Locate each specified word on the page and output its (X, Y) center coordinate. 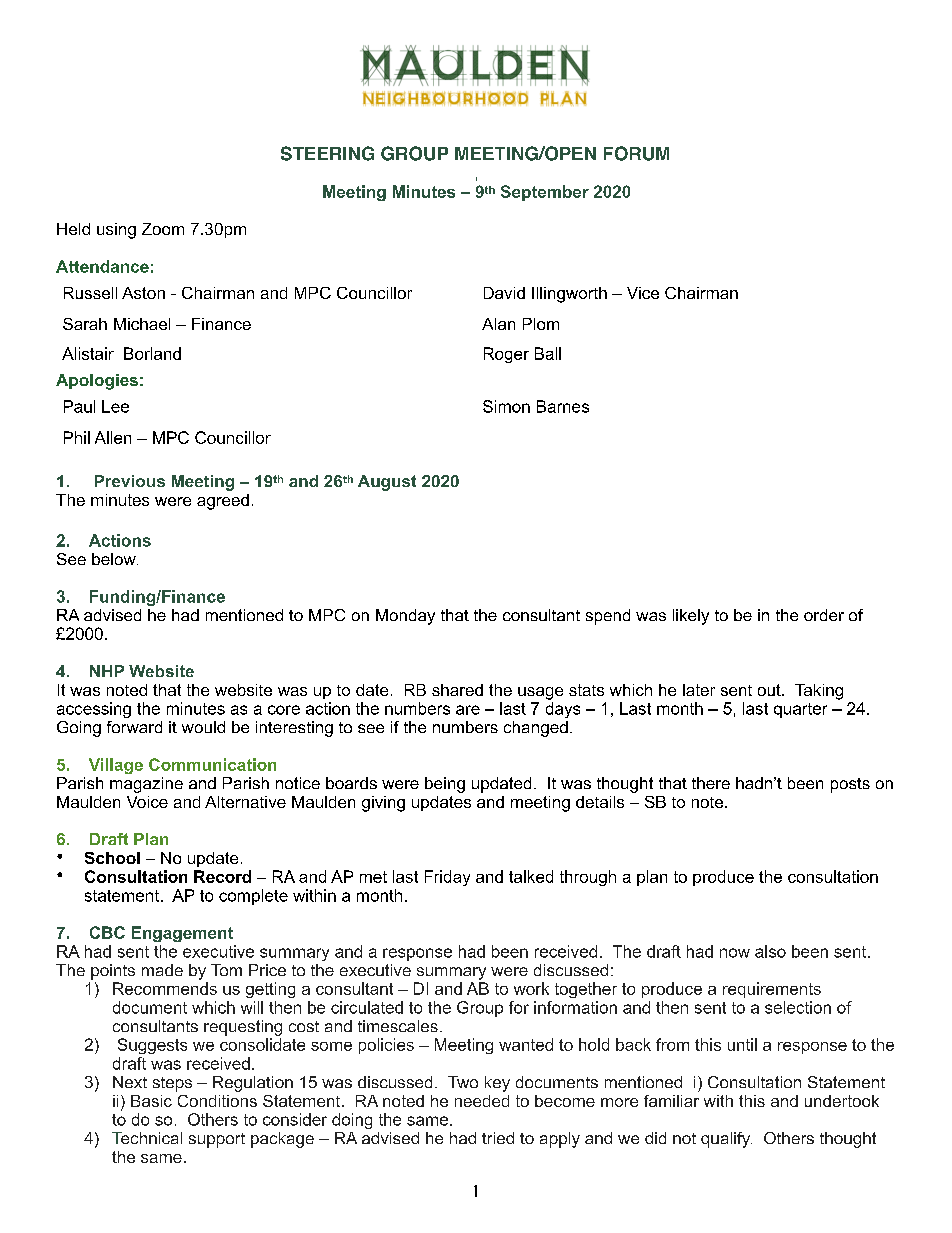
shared (457, 690)
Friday (447, 878)
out (770, 690)
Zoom (163, 229)
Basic (151, 1101)
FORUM (636, 153)
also (770, 951)
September (545, 193)
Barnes (563, 406)
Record (222, 876)
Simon (506, 406)
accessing (94, 710)
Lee (115, 406)
